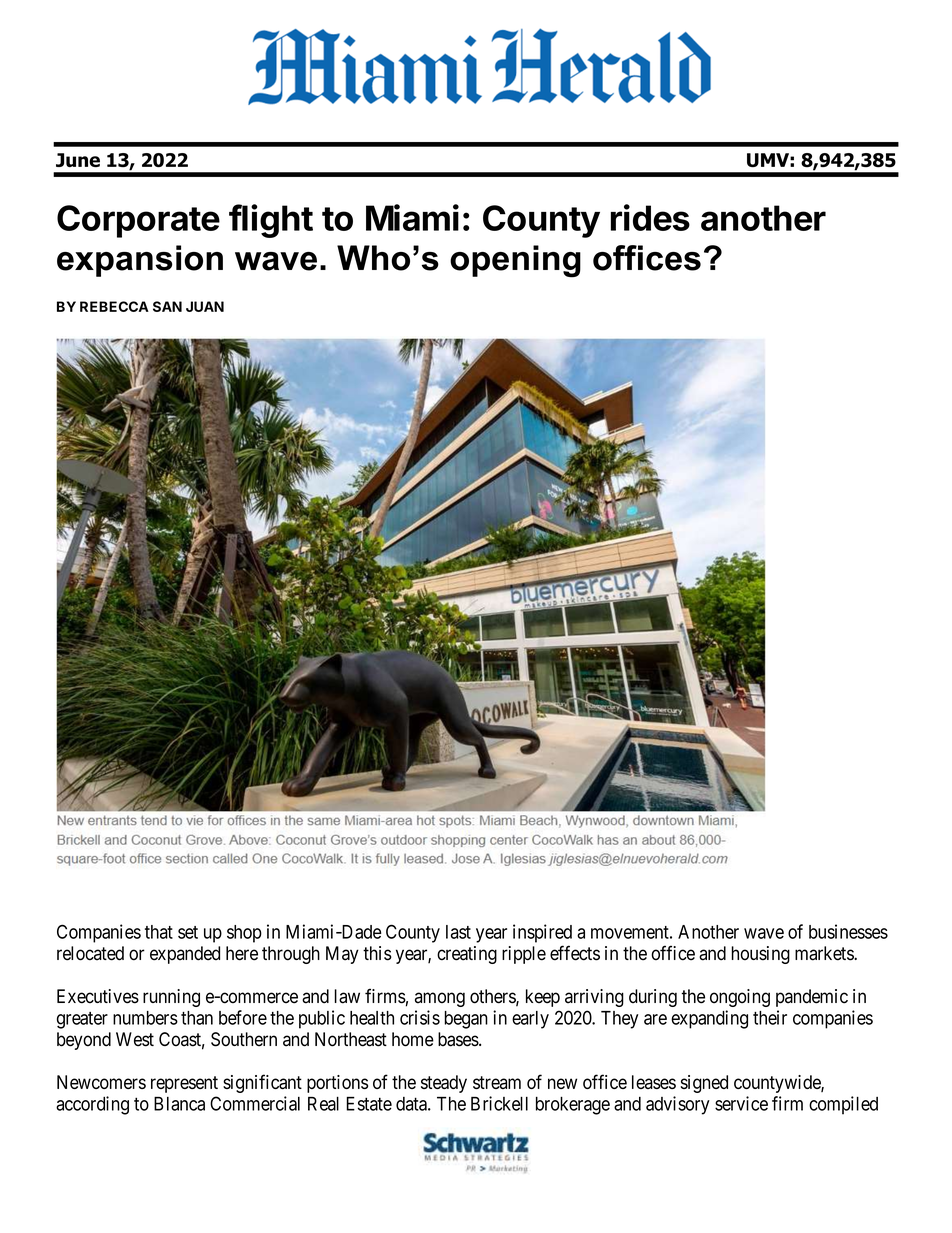 This image has height=1233, width=952. I want to click on opening, so click(515, 261).
